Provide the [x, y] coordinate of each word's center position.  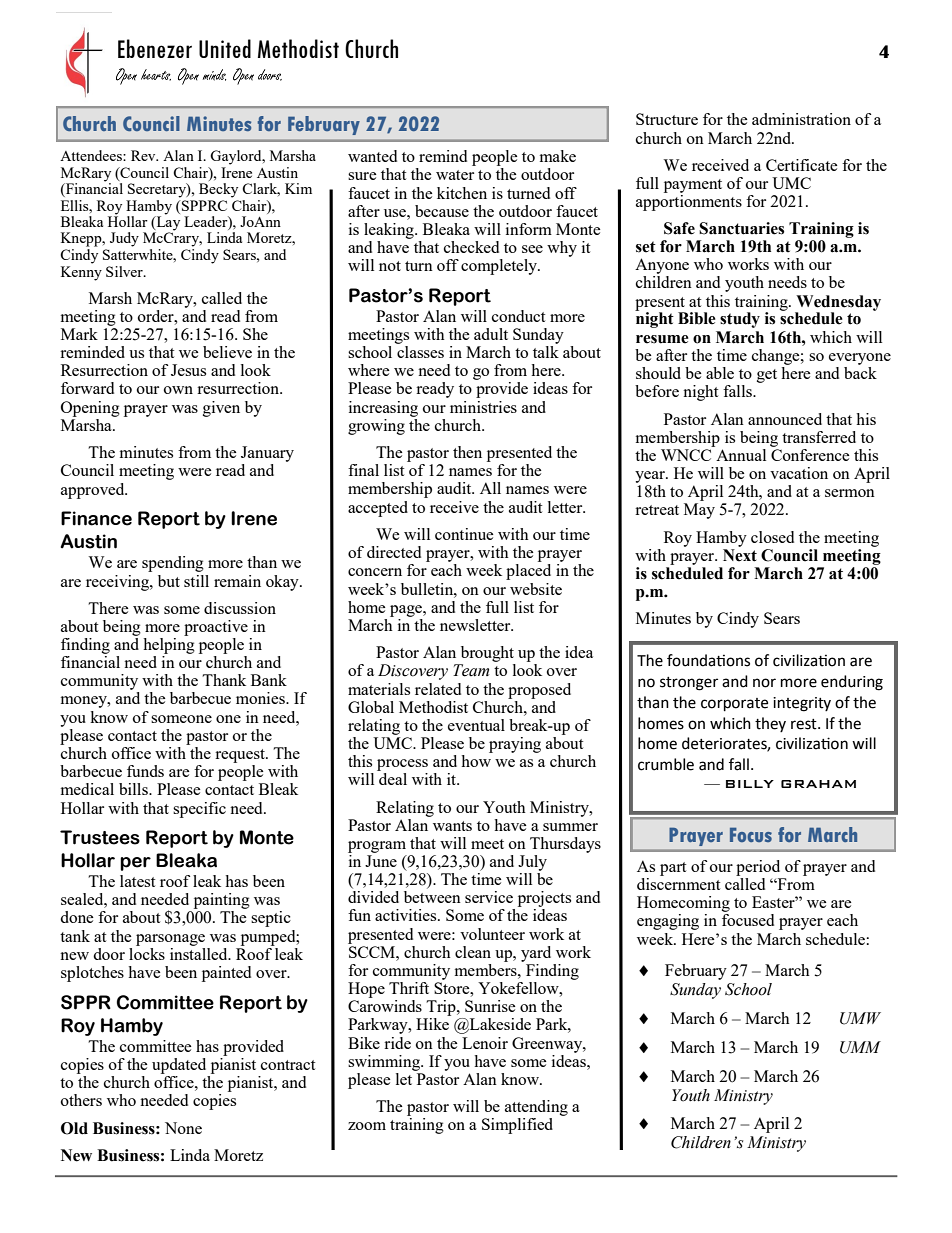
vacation [799, 473]
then [467, 452]
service [489, 897]
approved [94, 491]
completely [500, 267]
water [455, 175]
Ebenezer [155, 48]
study [740, 320]
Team [471, 670]
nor [764, 683]
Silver [125, 271]
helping [169, 644]
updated [179, 1066]
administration [801, 119]
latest [137, 881]
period [758, 868]
